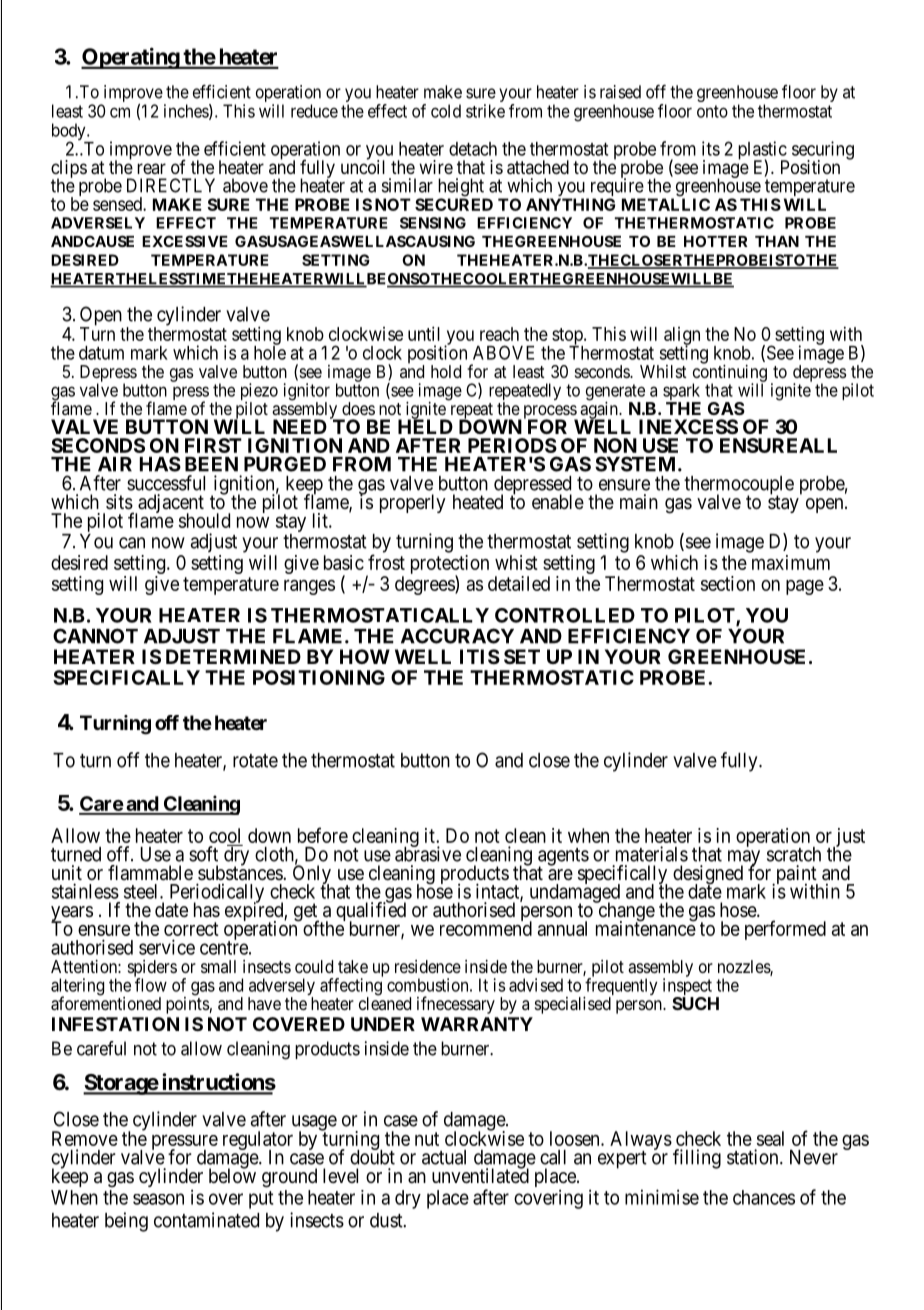  What do you see at coordinates (101, 353) in the page?
I see `datum` at bounding box center [101, 353].
